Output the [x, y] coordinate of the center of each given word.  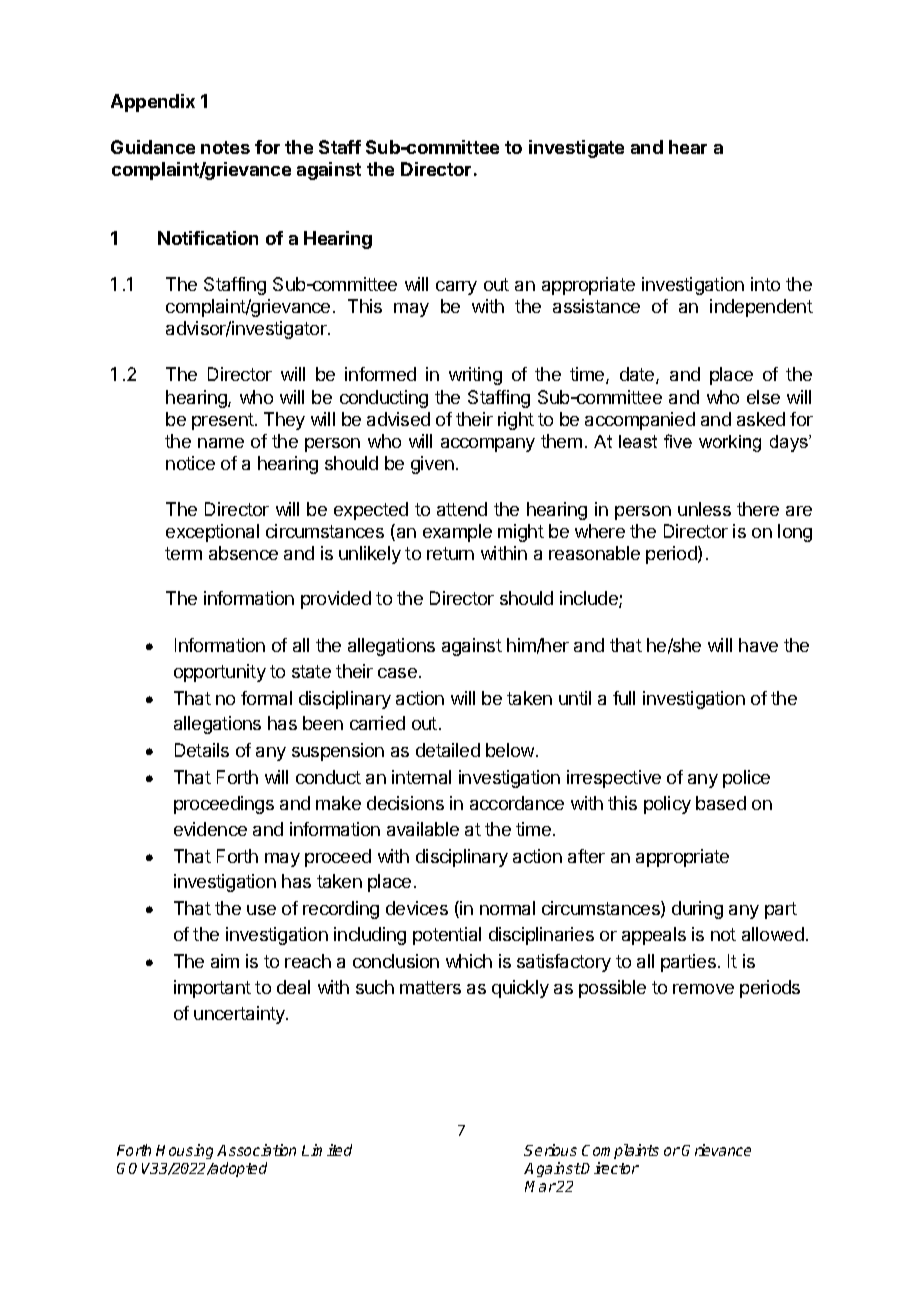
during [697, 910]
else [763, 397]
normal [507, 908]
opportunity [220, 673]
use [261, 910]
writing [475, 376]
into [765, 284]
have [758, 645]
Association [256, 1150]
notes [225, 147]
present [224, 421]
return [450, 553]
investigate [576, 149]
